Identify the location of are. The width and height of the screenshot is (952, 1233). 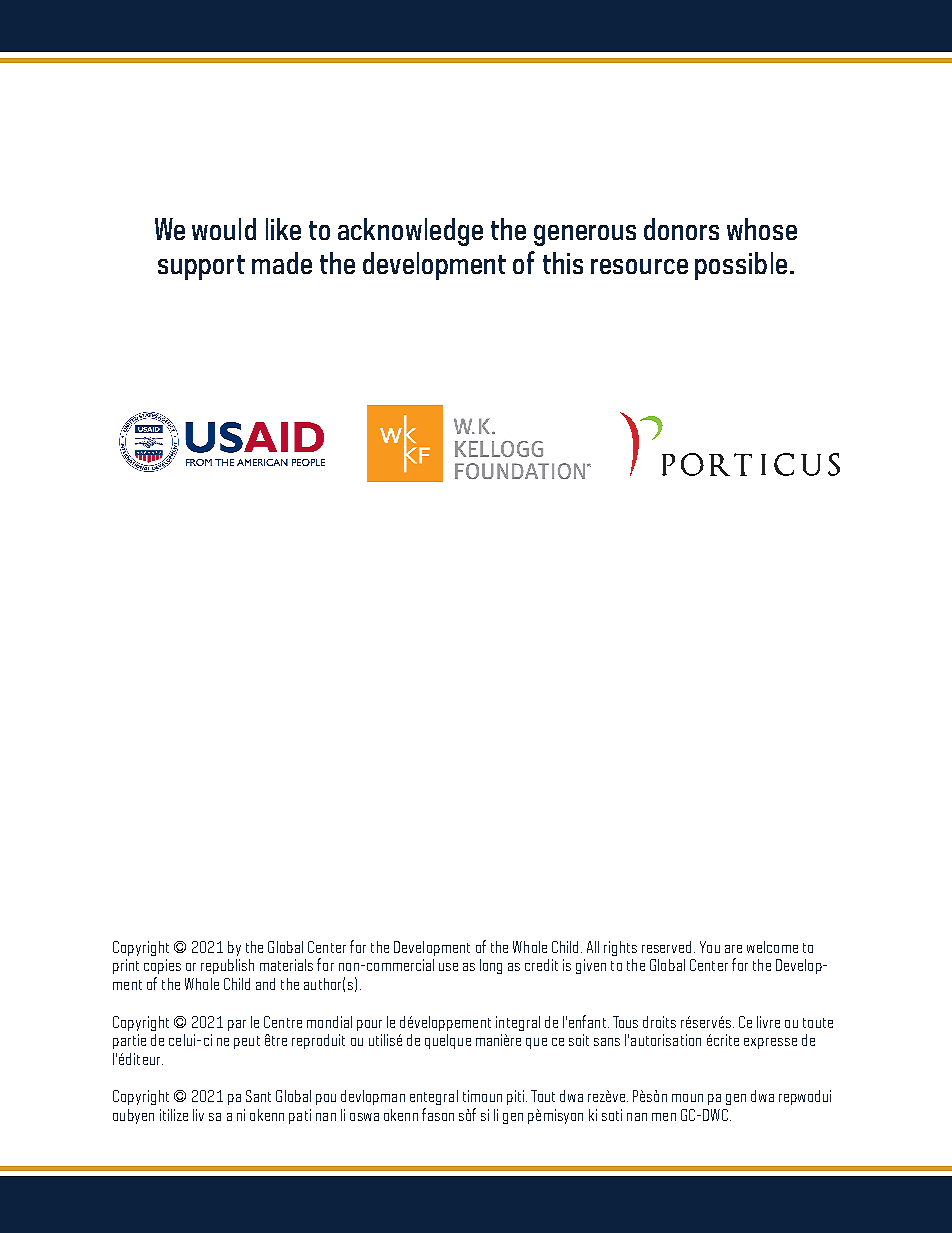
(733, 949).
